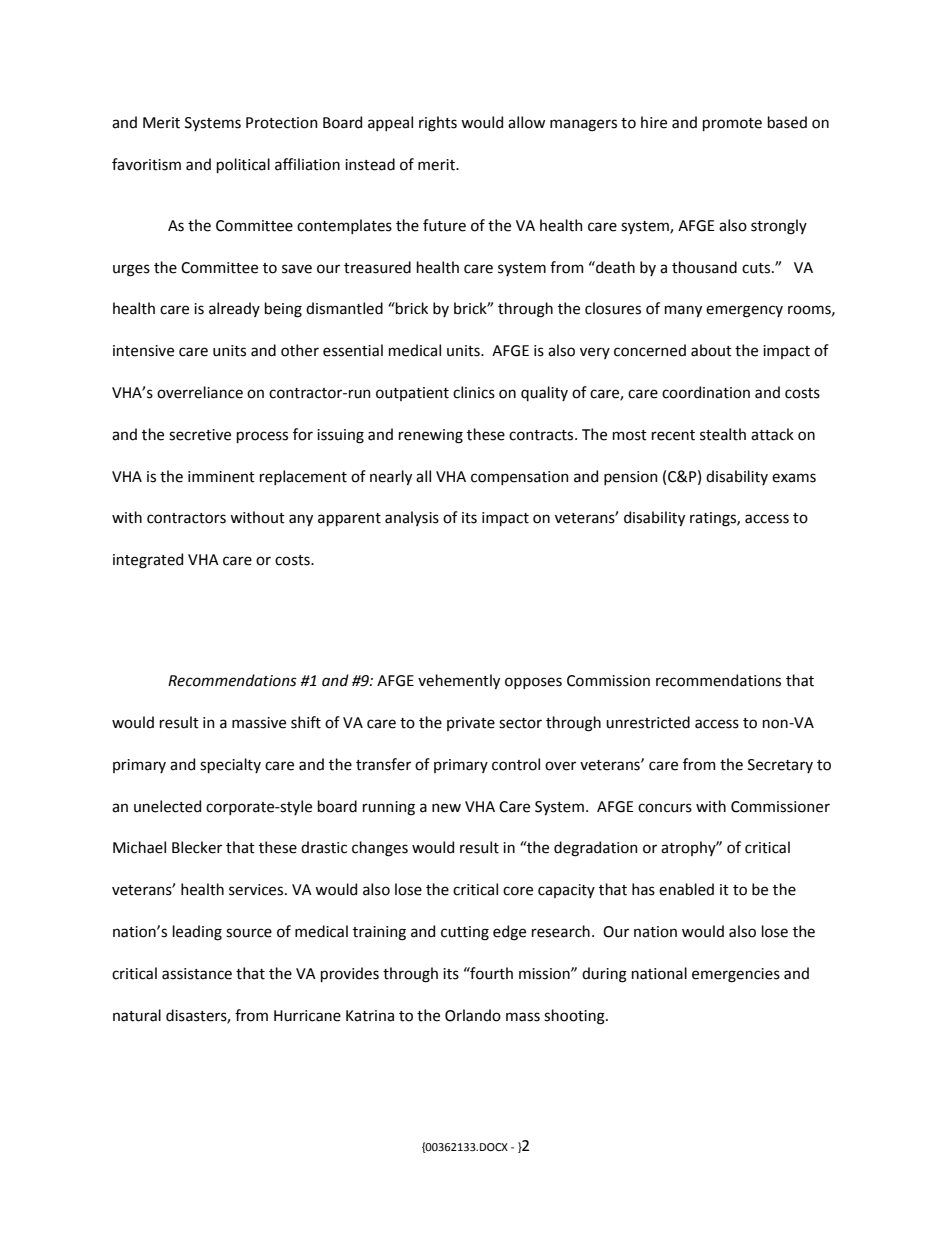 Image resolution: width=952 pixels, height=1233 pixels. I want to click on renewing, so click(431, 436).
